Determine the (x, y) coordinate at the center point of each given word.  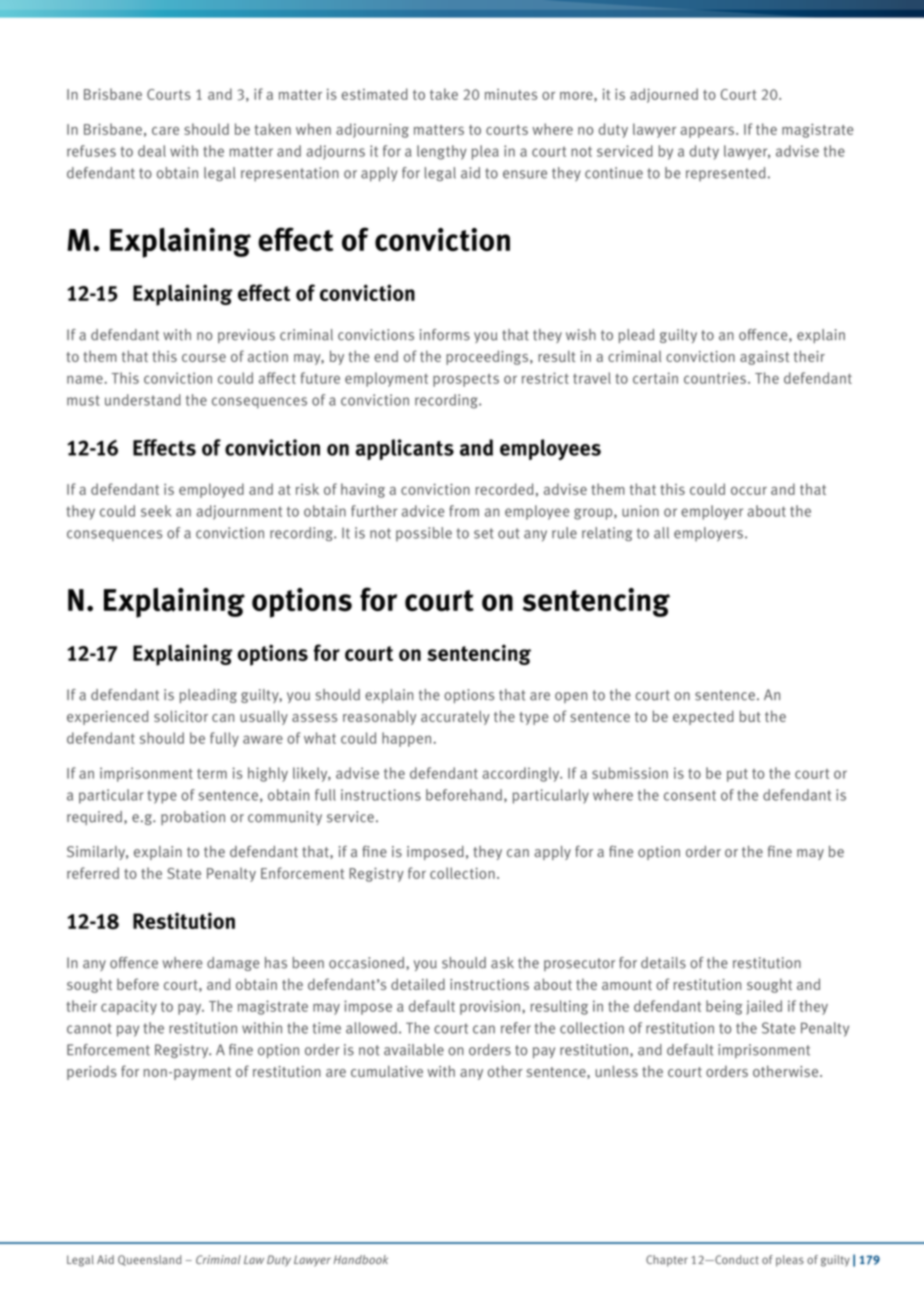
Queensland (149, 1260)
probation (193, 818)
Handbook (361, 1259)
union (640, 511)
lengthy (442, 152)
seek (156, 511)
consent (690, 795)
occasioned (368, 963)
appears (707, 132)
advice (423, 511)
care (165, 131)
